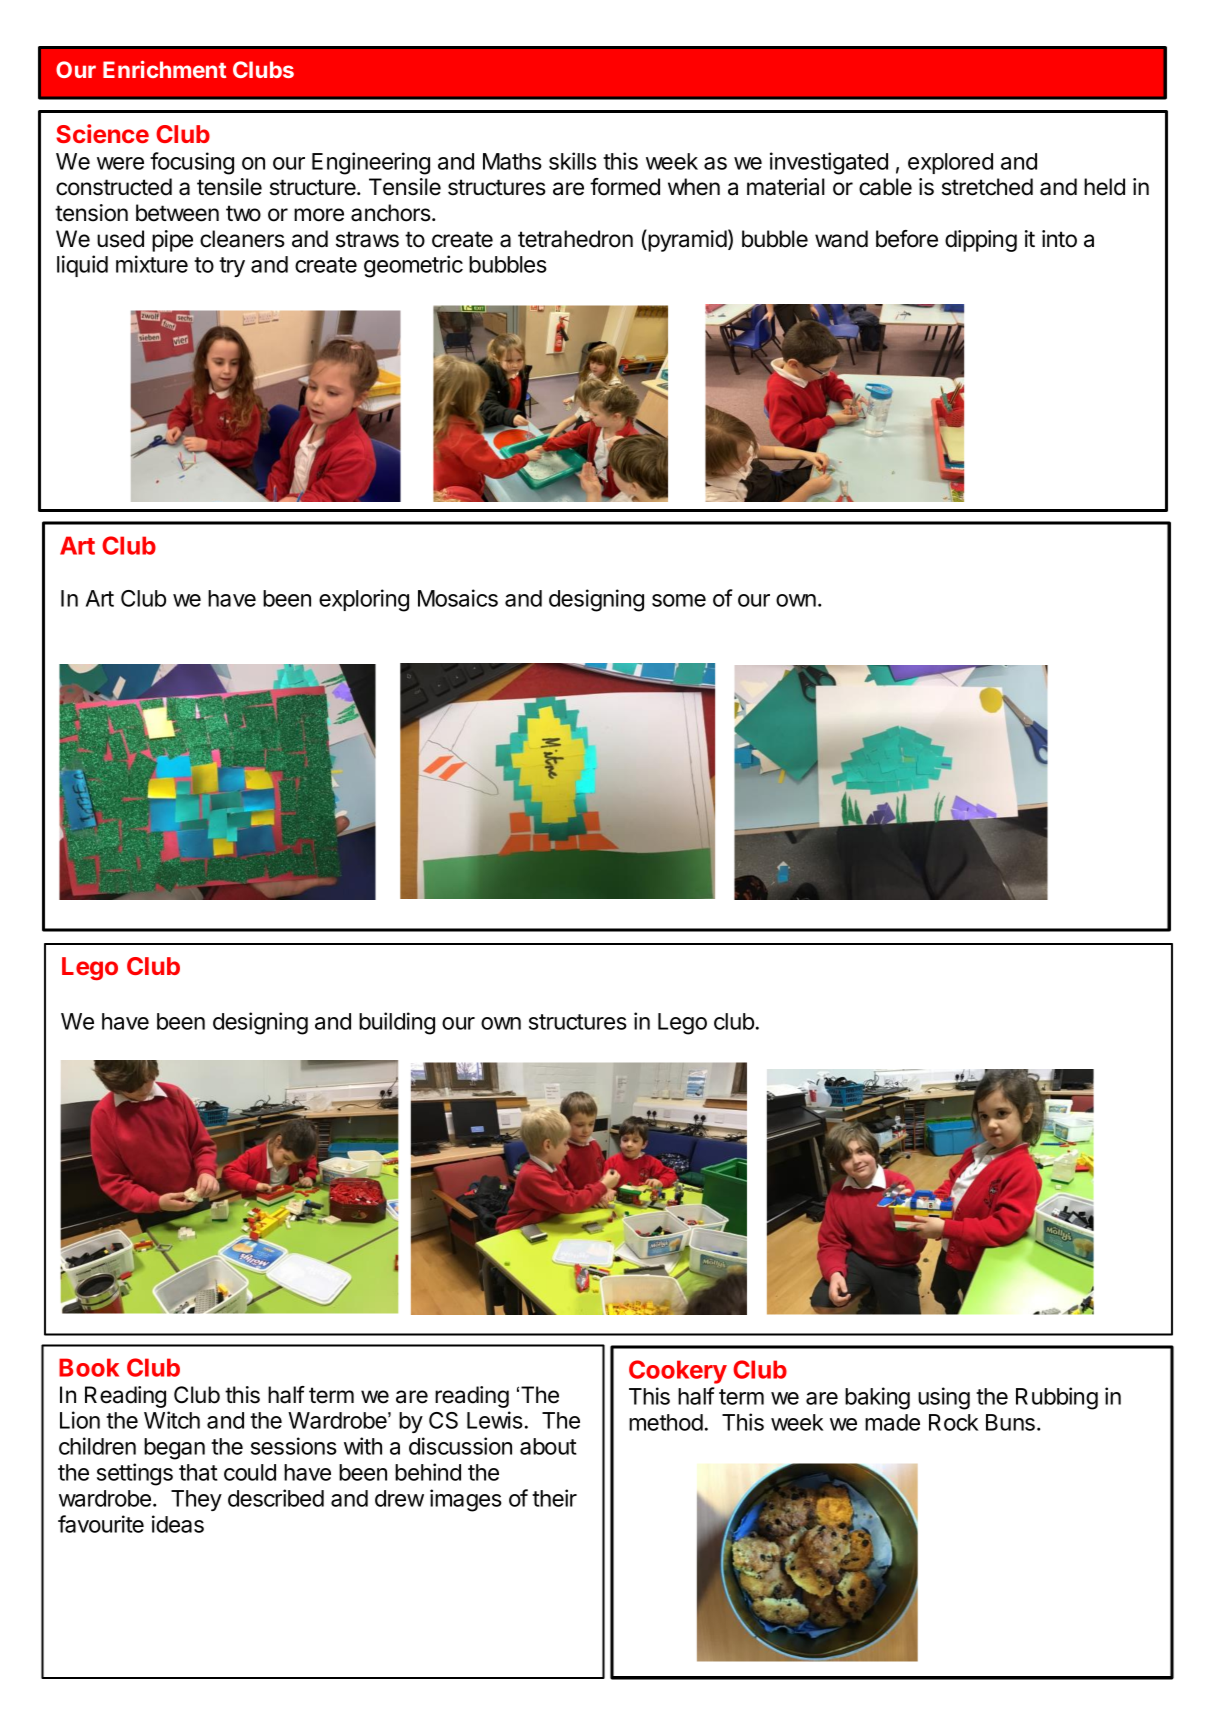  I want to click on skills, so click(573, 161).
